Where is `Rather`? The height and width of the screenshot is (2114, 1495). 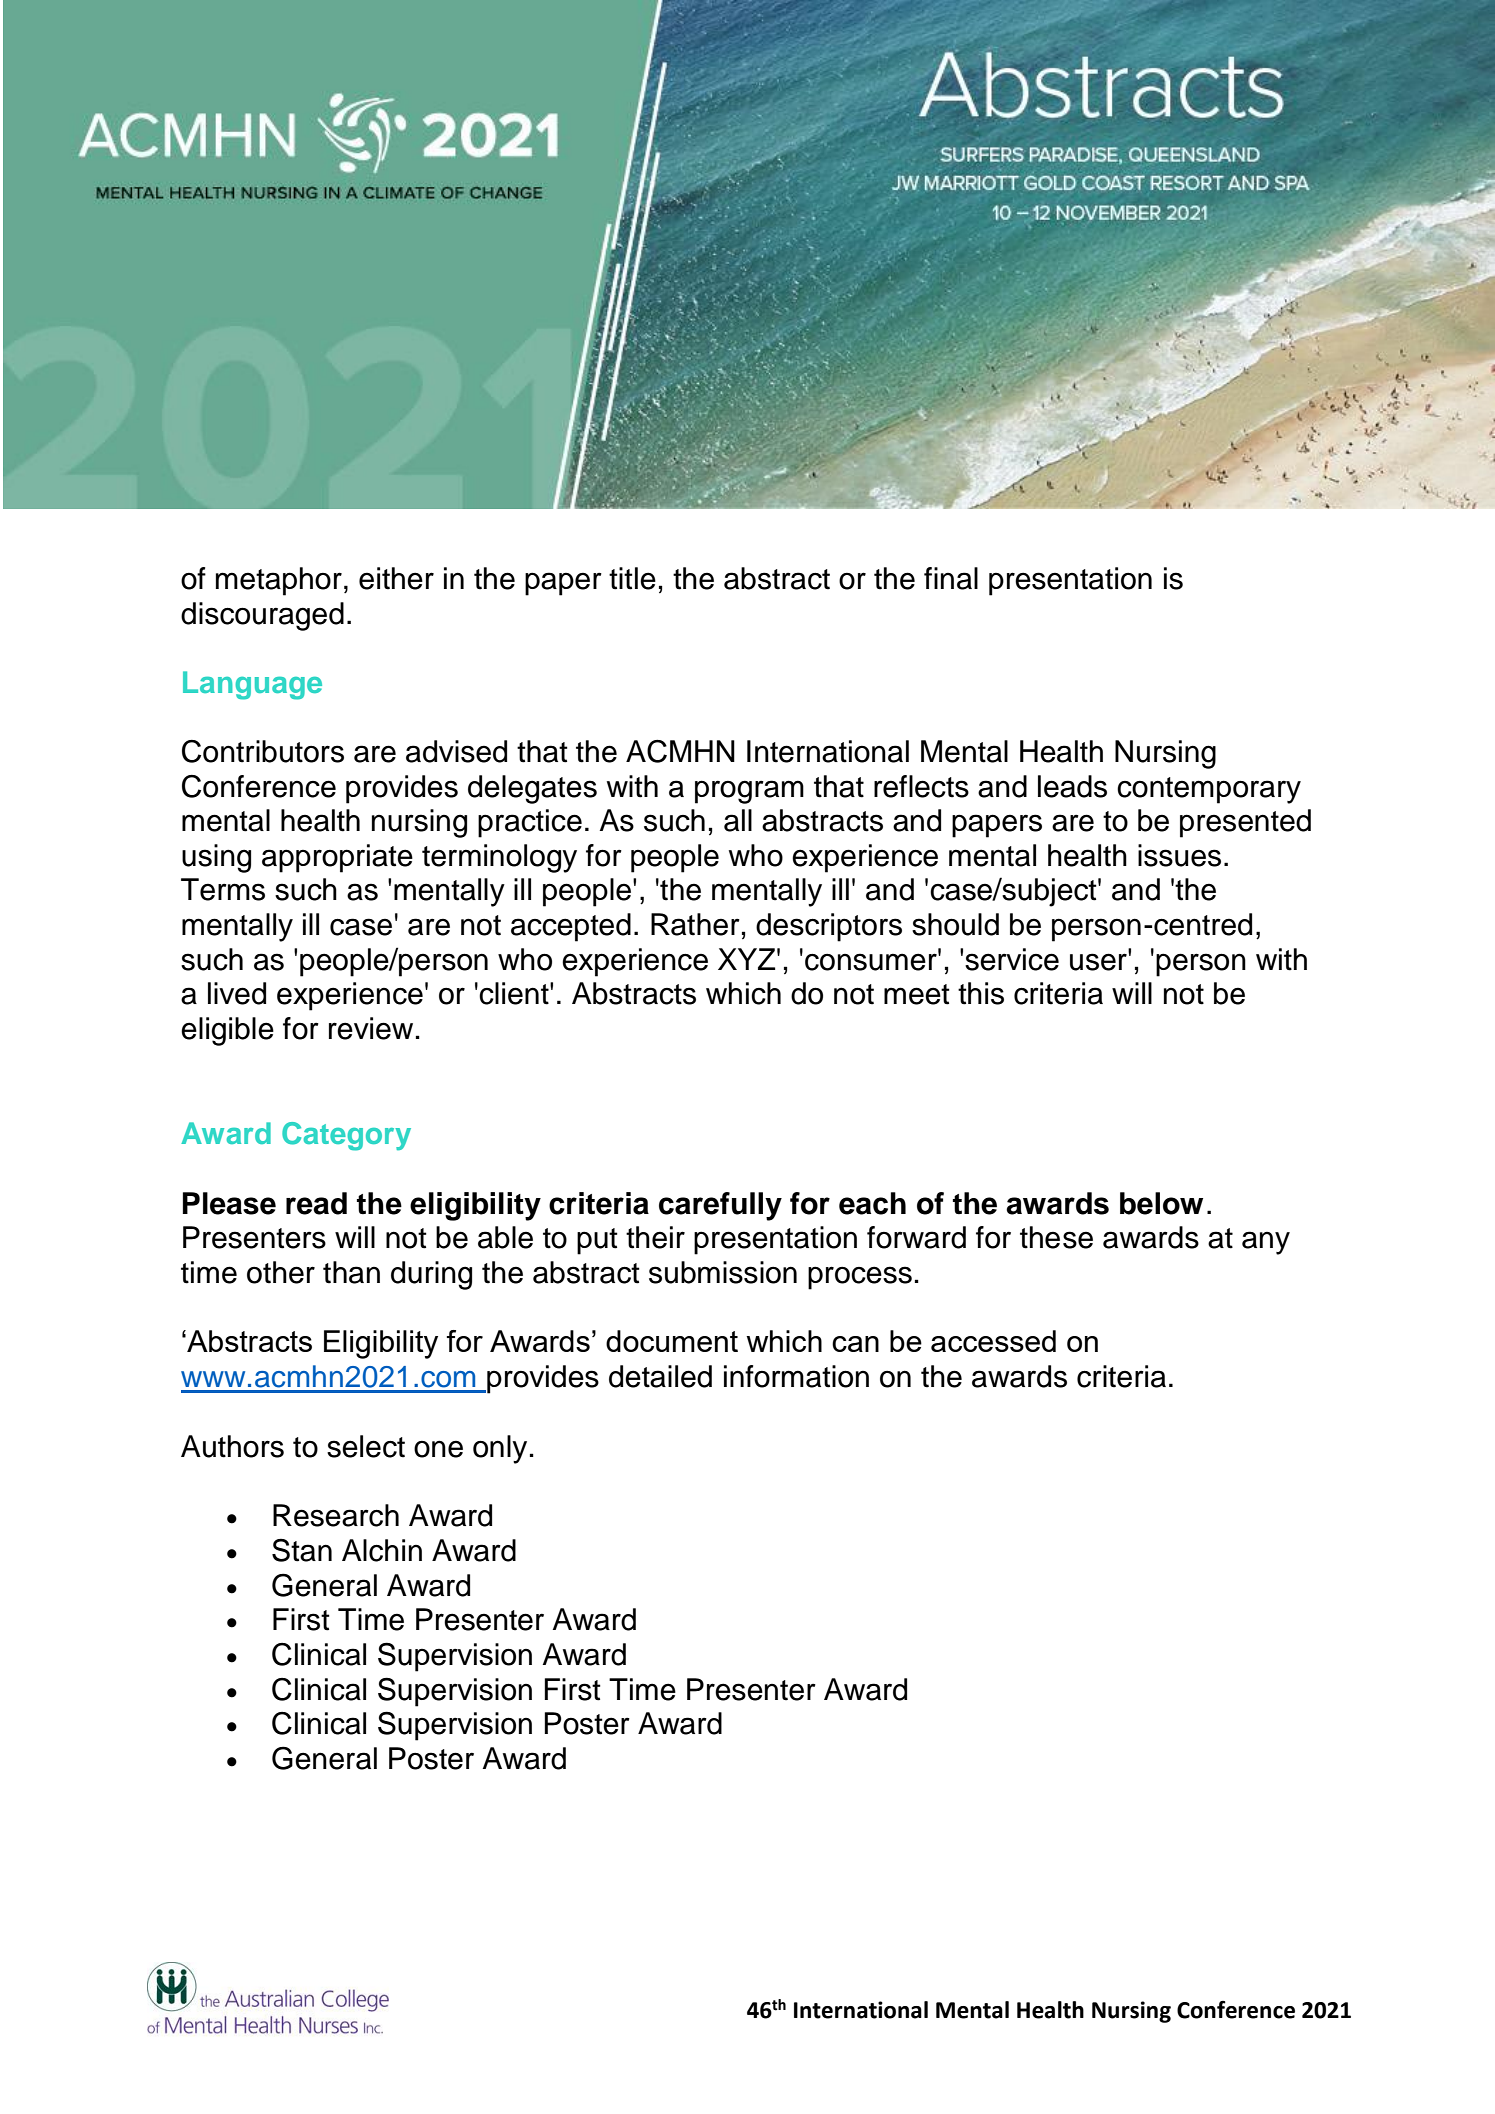
Rather is located at coordinates (695, 924).
